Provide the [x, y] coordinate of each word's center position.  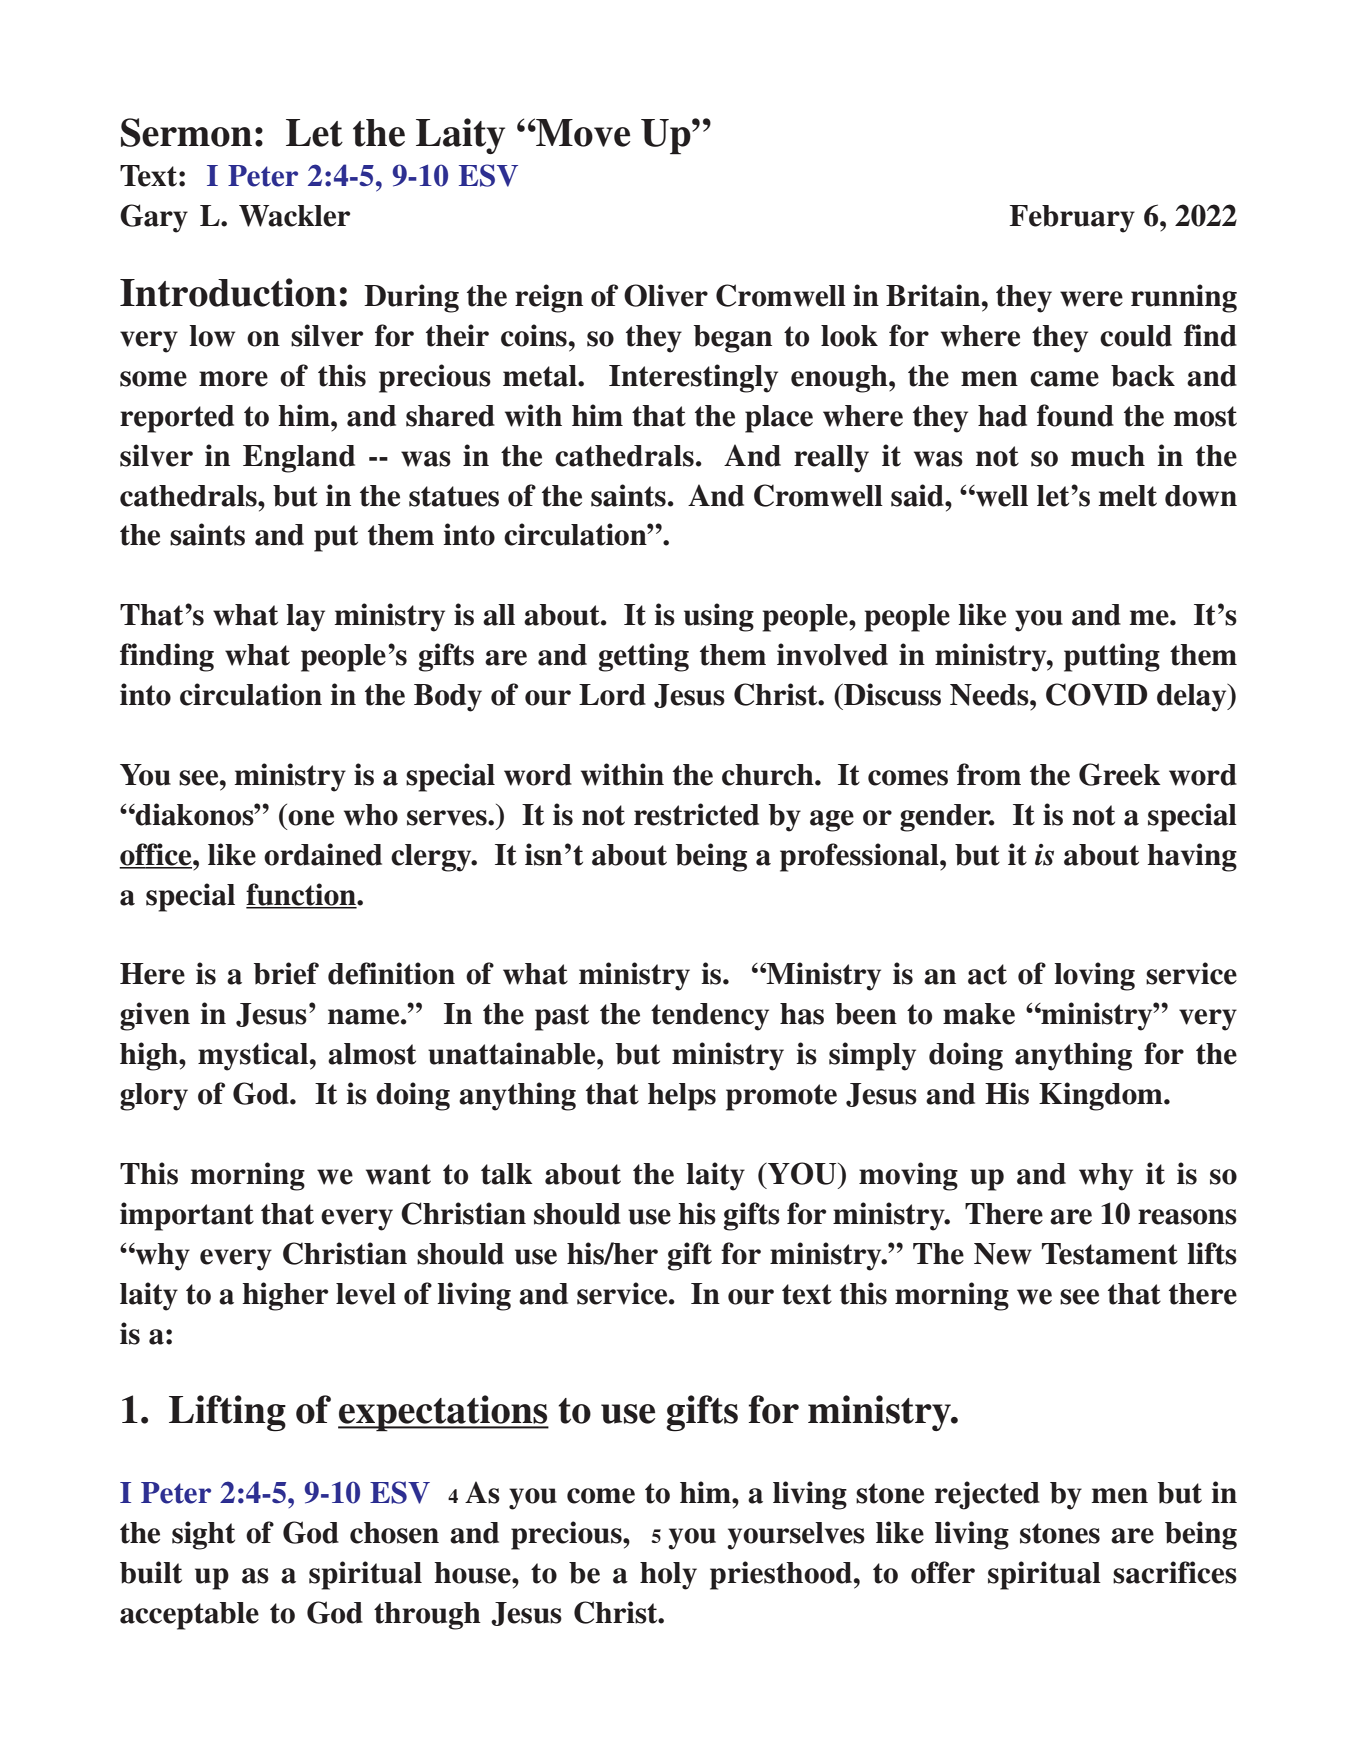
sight [203, 1535]
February [1072, 219]
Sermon [186, 132]
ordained [323, 854]
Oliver [666, 295]
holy [668, 1576]
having [1192, 857]
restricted [696, 814]
